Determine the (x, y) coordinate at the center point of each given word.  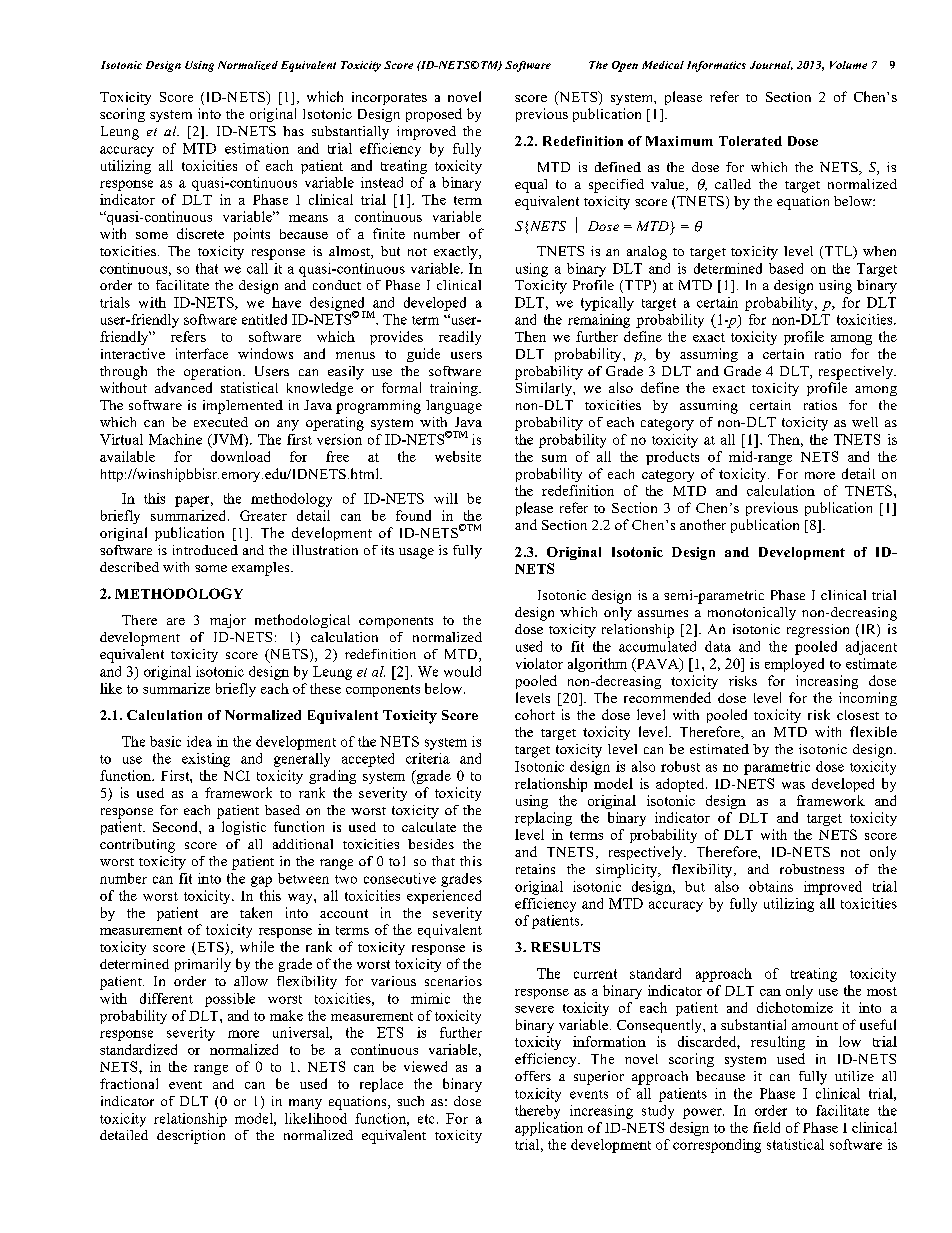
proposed (434, 115)
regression (818, 631)
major (228, 621)
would (462, 671)
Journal (771, 65)
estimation (257, 148)
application (549, 1129)
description (191, 1137)
